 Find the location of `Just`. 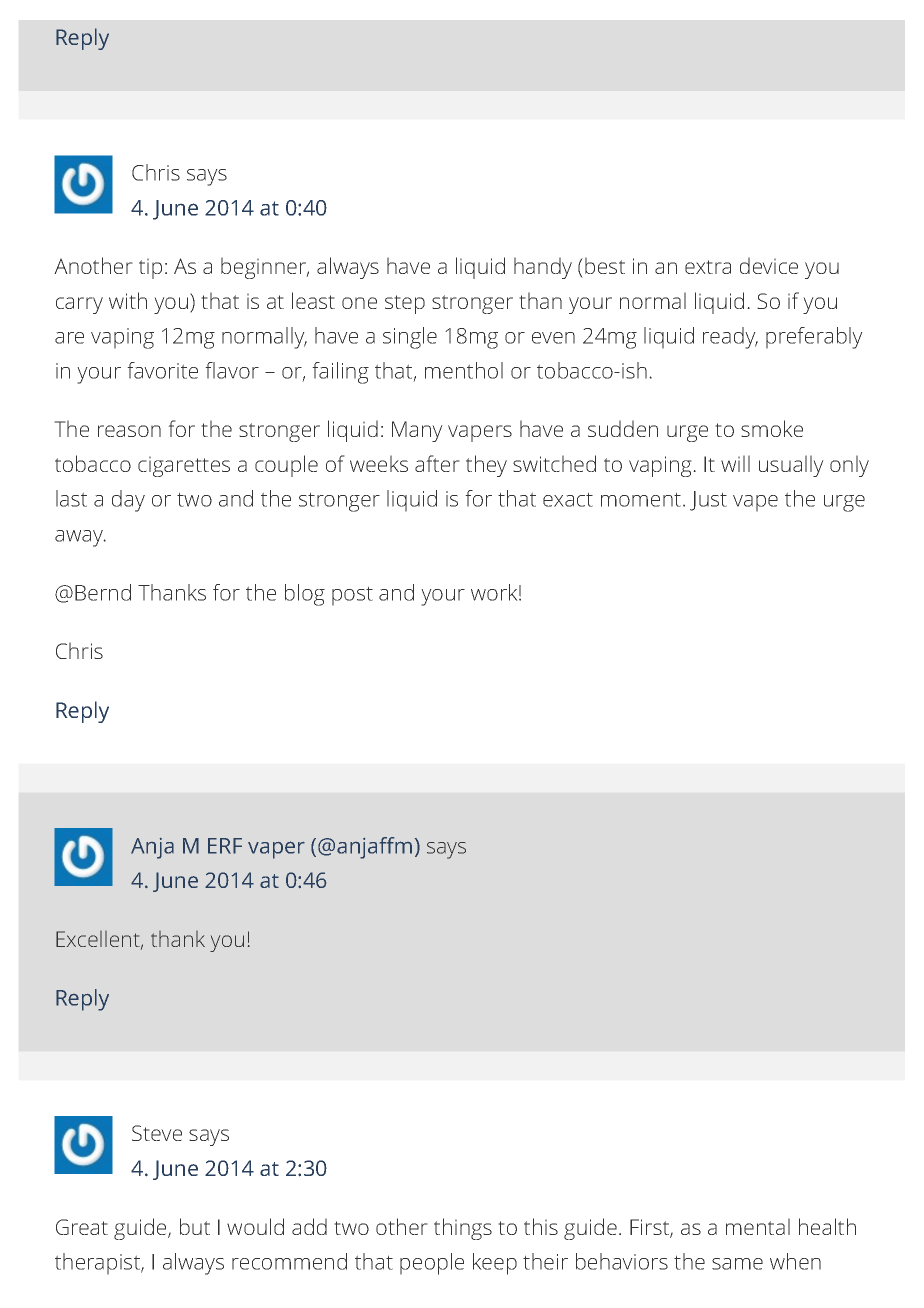

Just is located at coordinates (708, 501).
